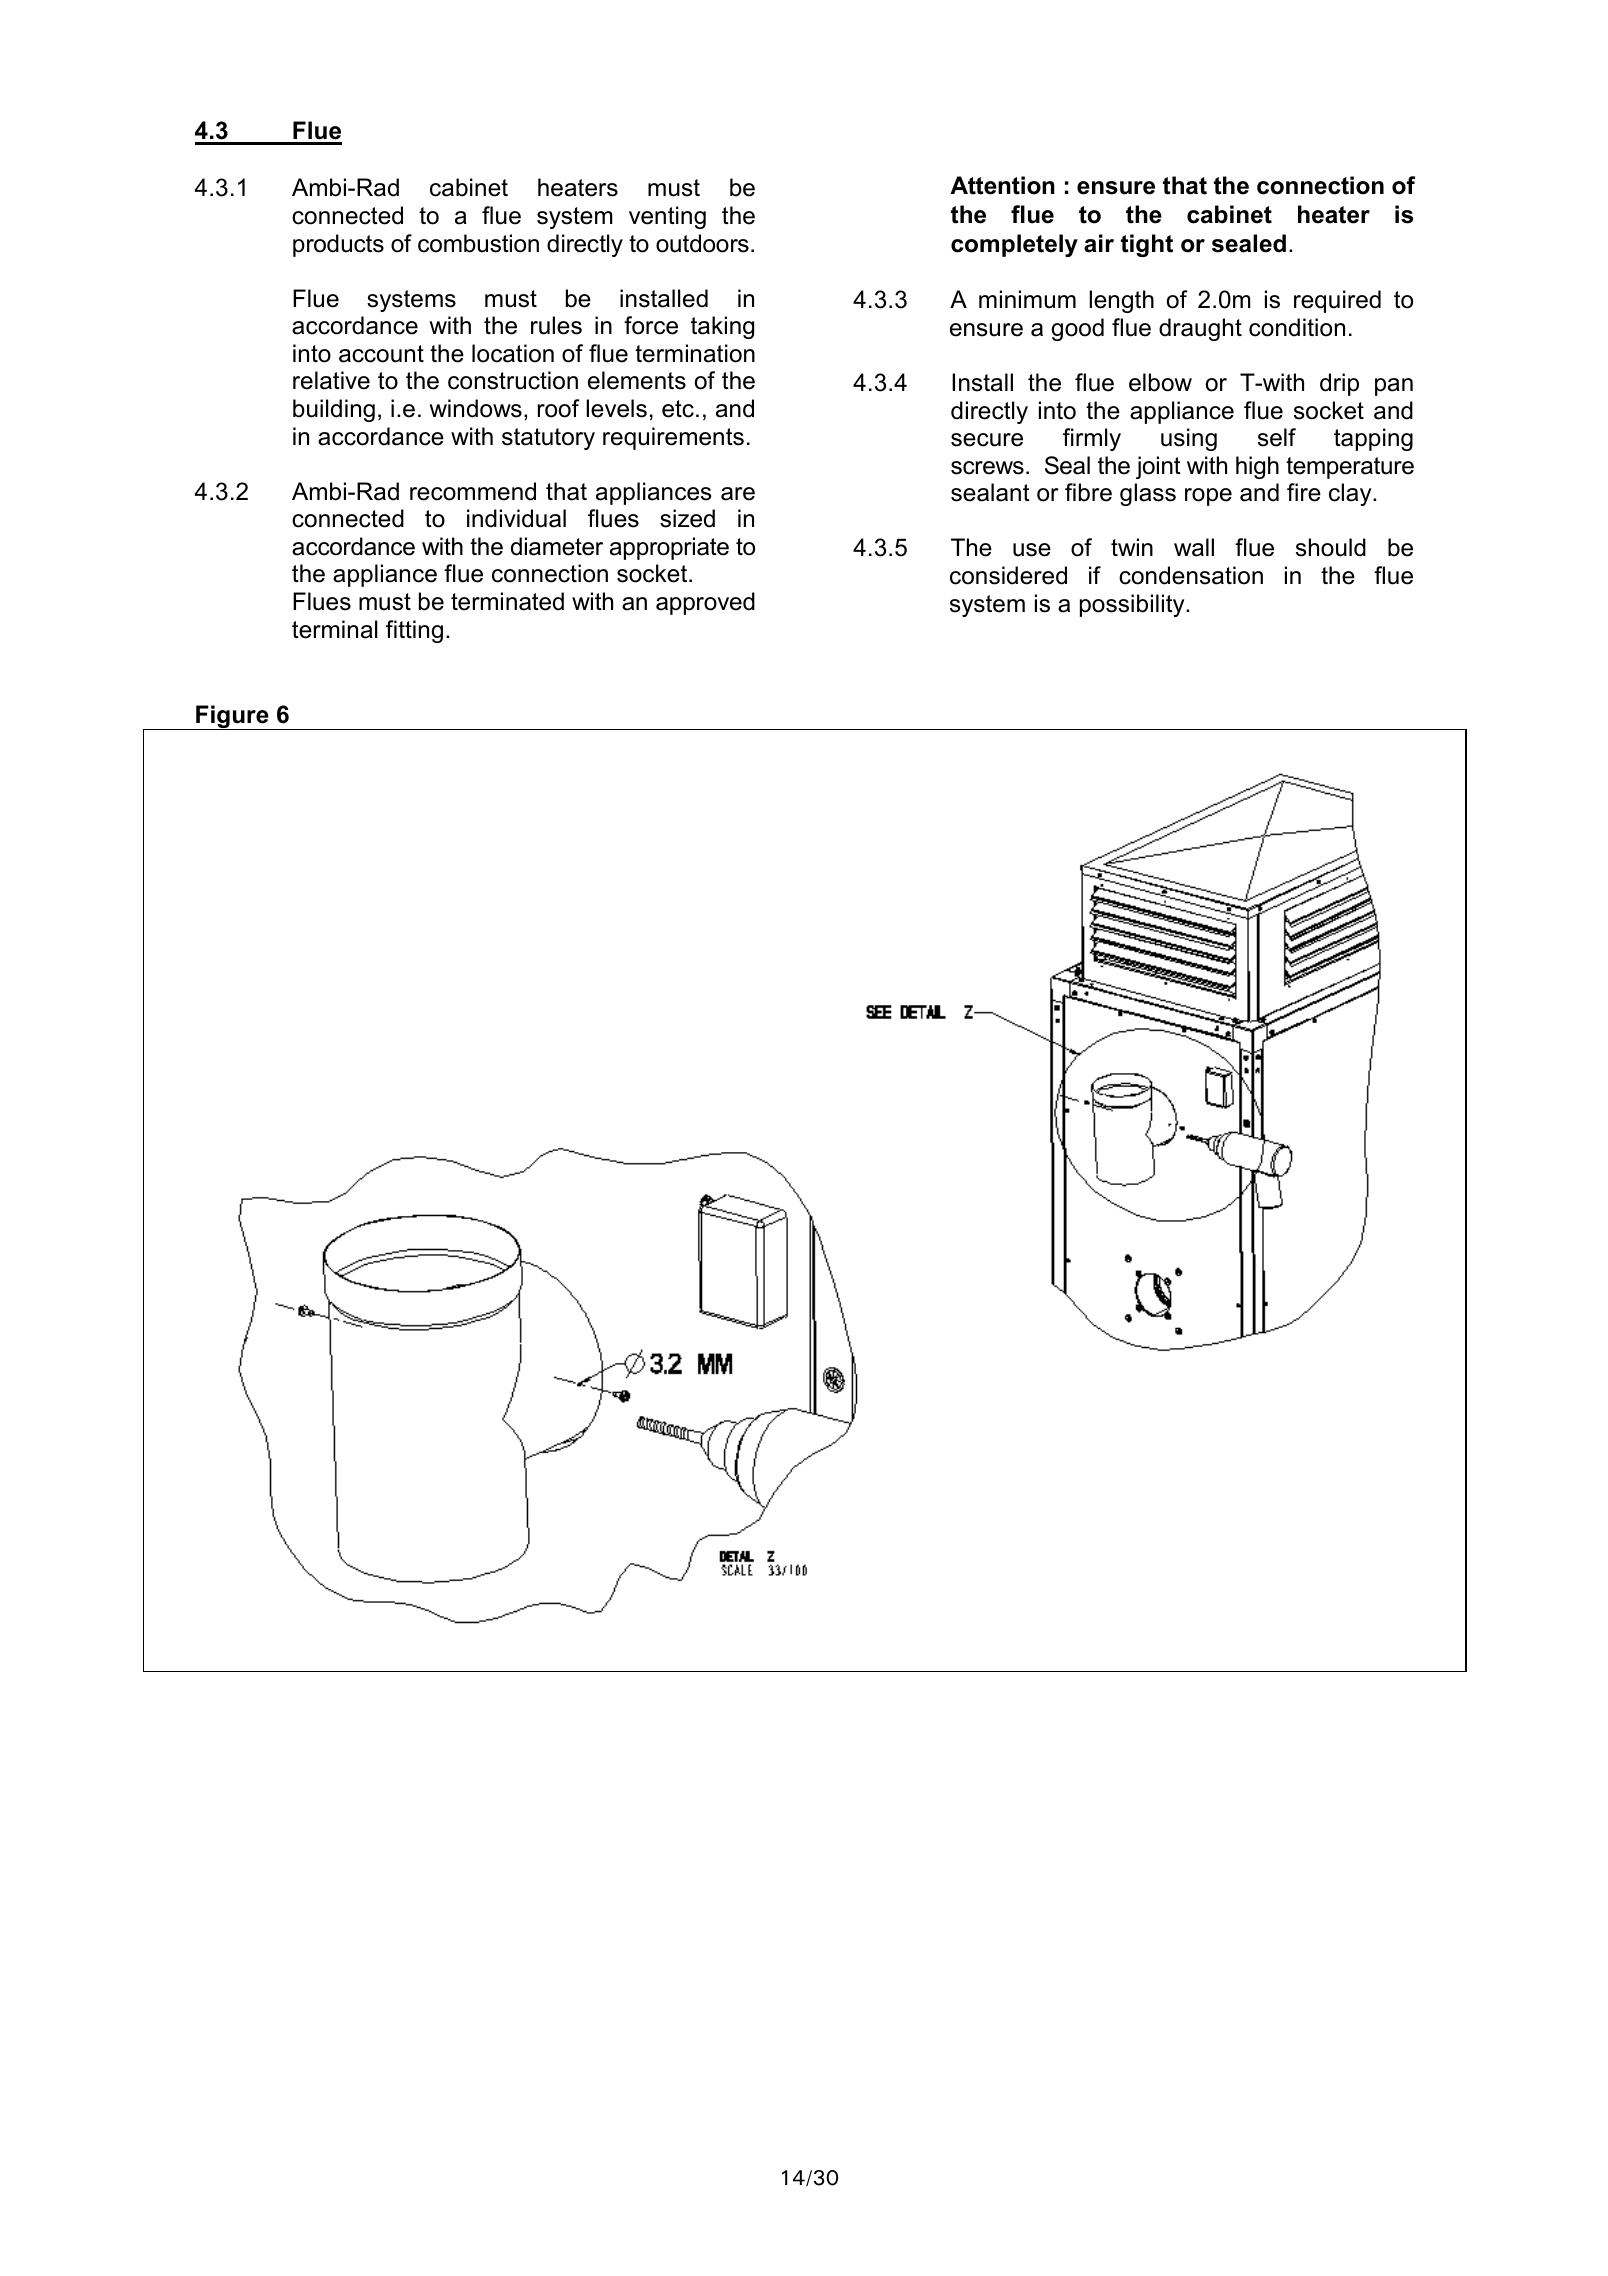 The height and width of the screenshot is (2276, 1608). I want to click on tight, so click(1147, 245).
